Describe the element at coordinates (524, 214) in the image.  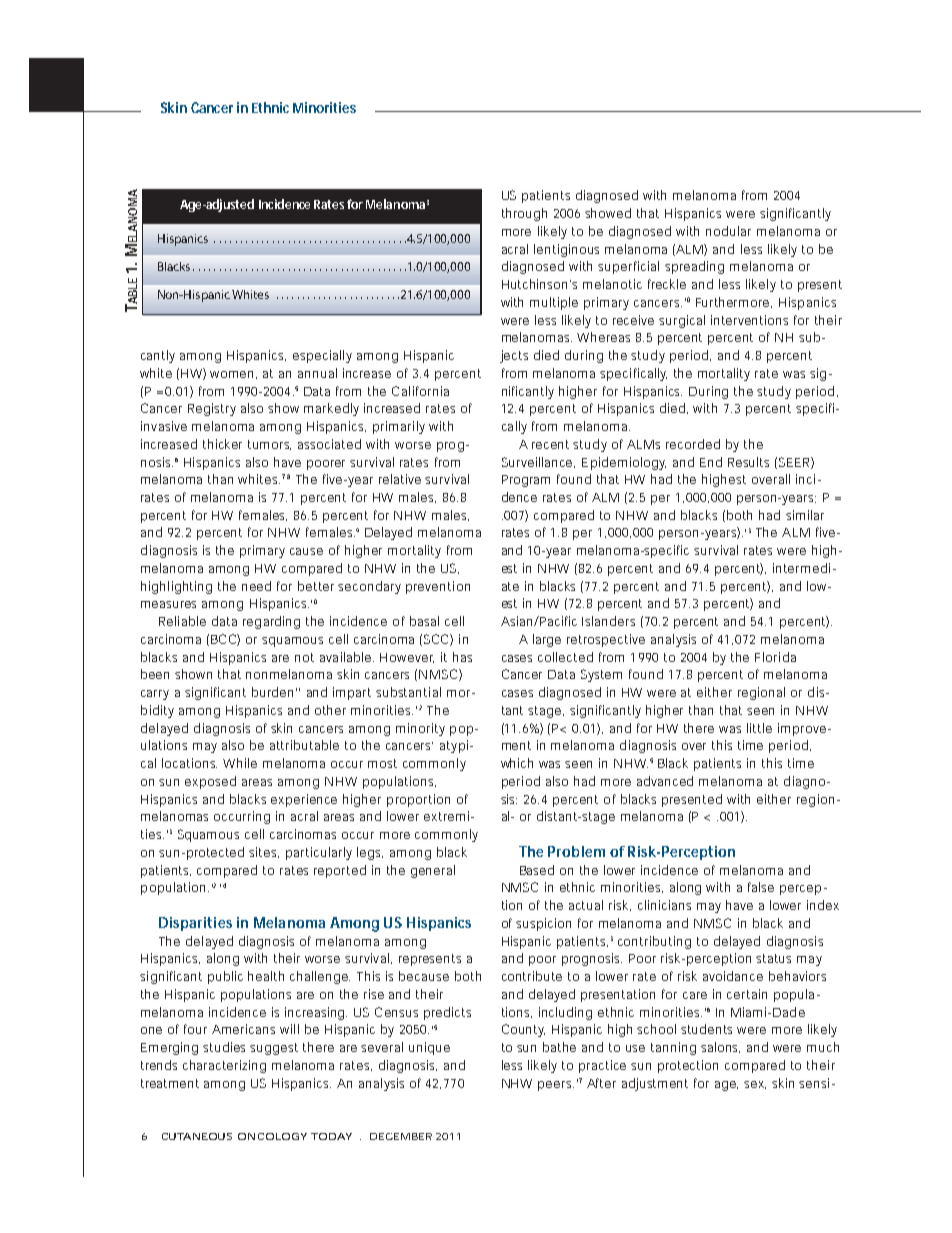
I see `through` at that location.
